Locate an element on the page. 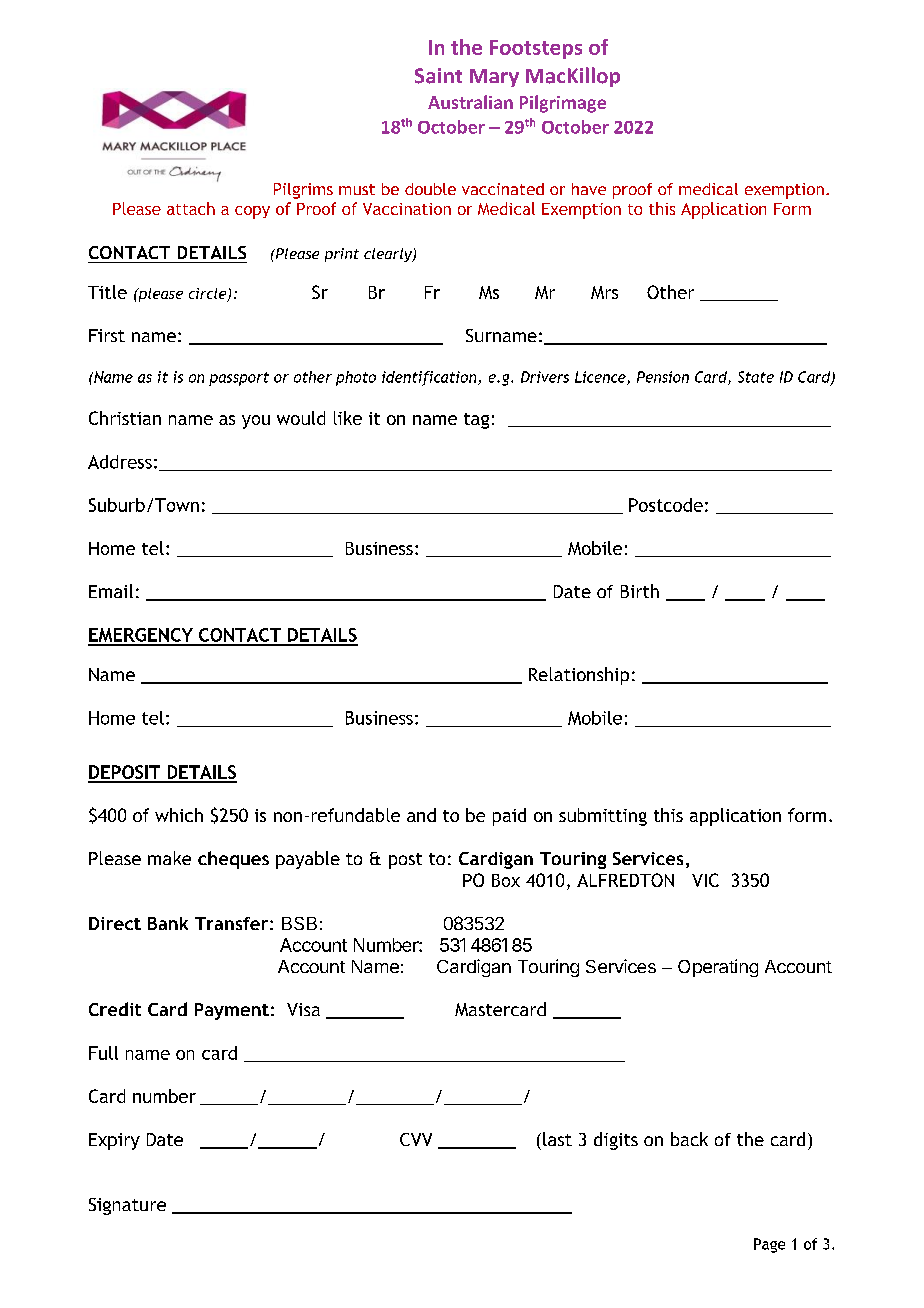  Relationship is located at coordinates (579, 676).
